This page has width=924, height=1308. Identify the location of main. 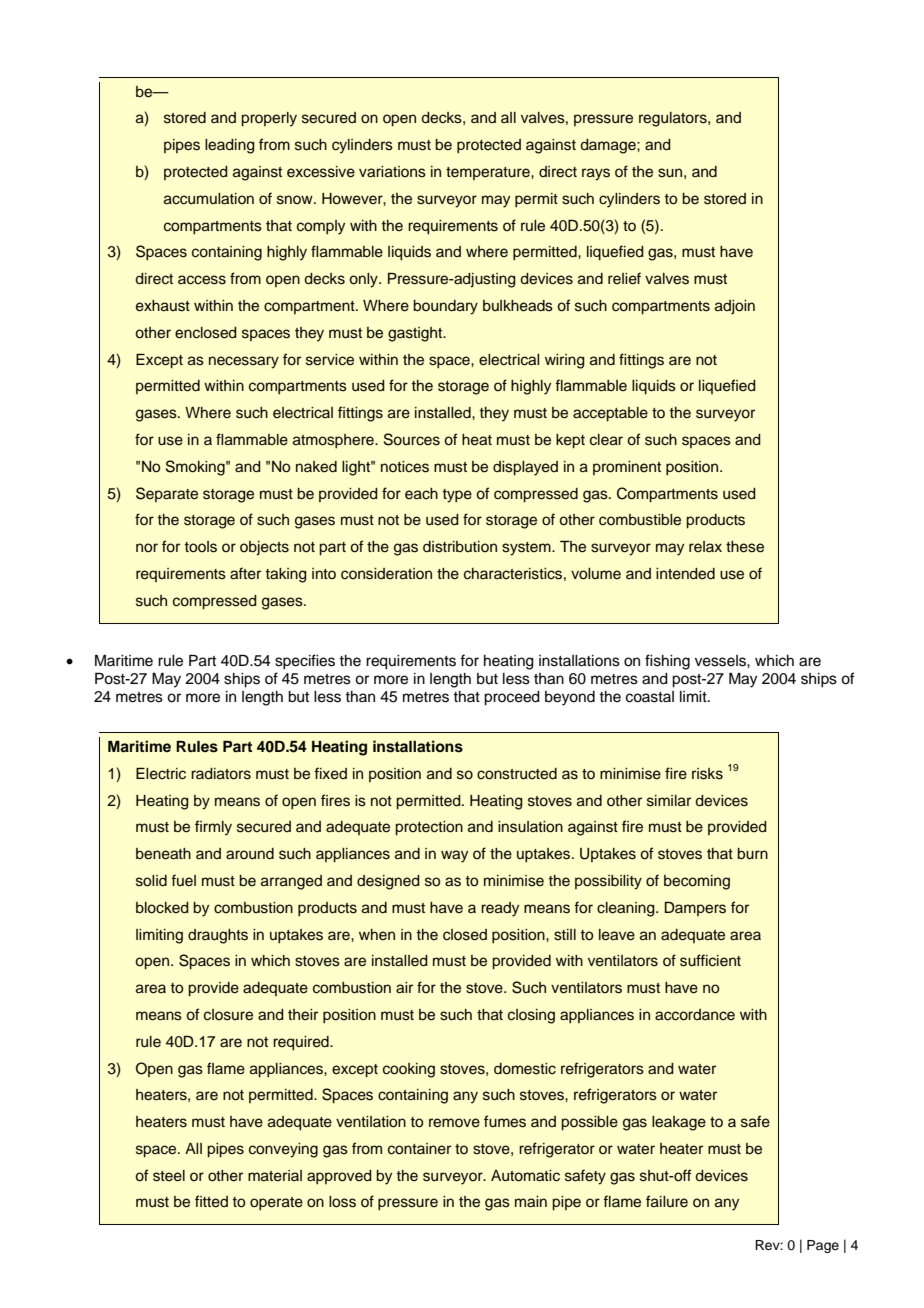
(531, 1202).
